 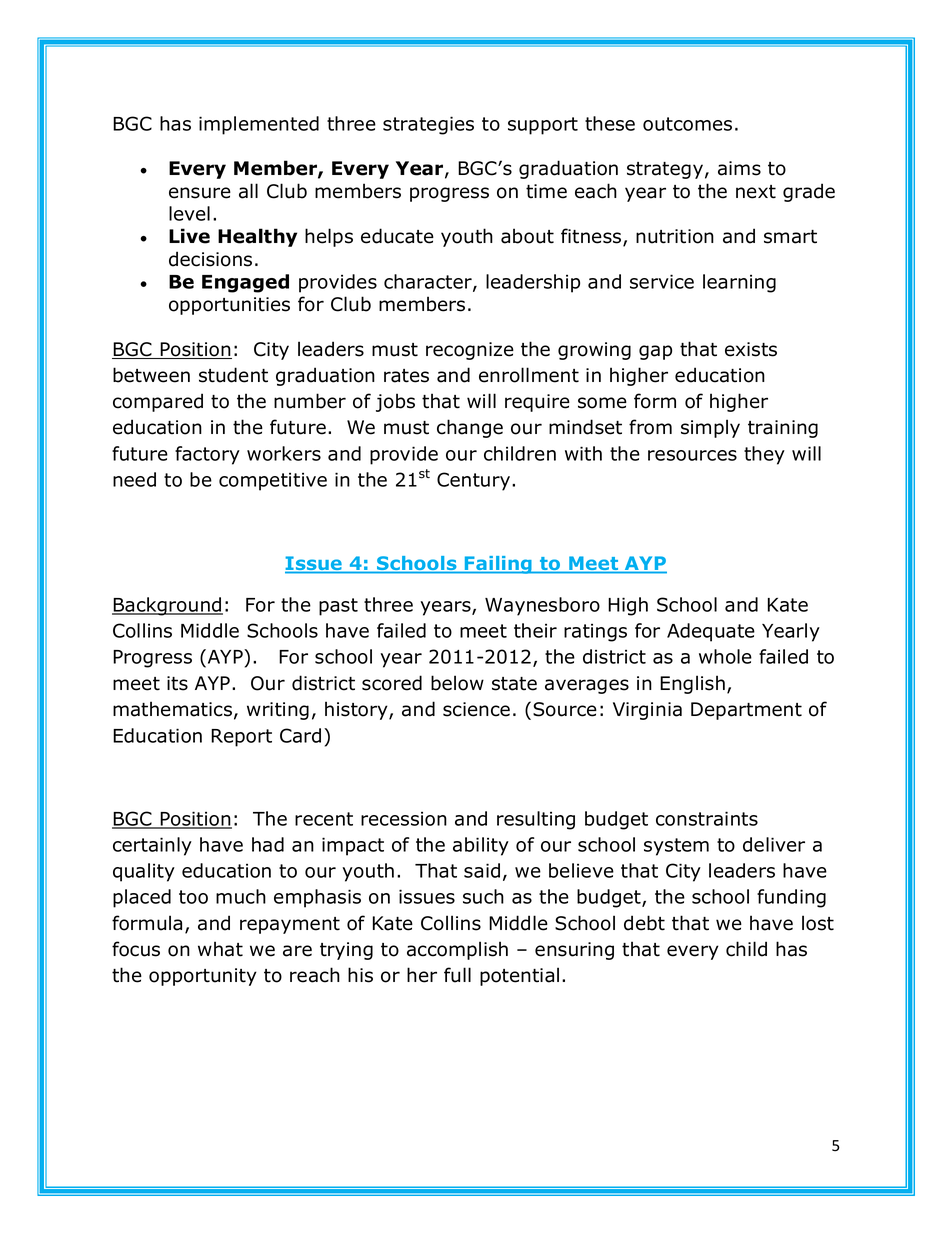 I want to click on implemented, so click(x=259, y=125).
